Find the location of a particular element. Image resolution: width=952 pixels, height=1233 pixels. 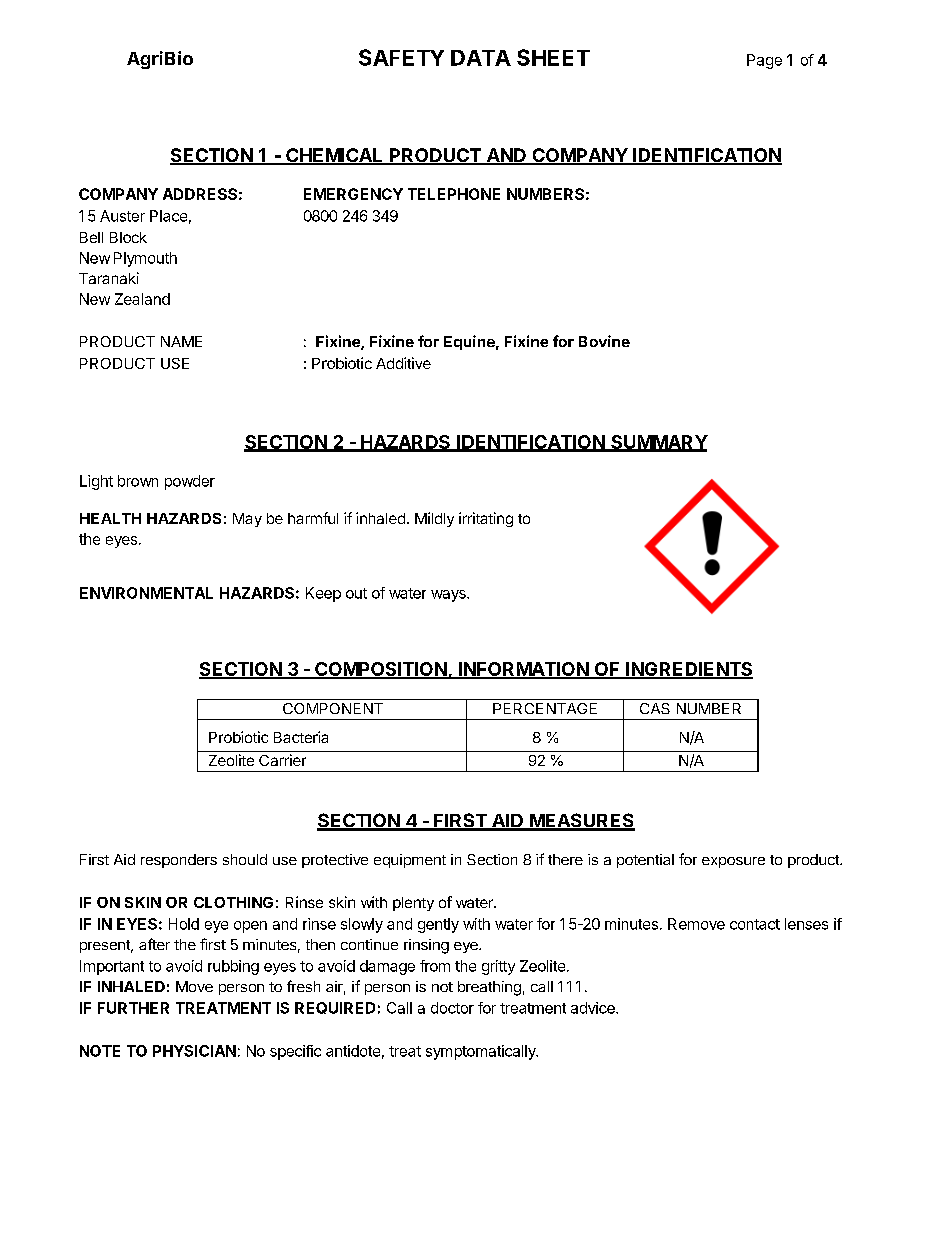

advice is located at coordinates (594, 1008).
